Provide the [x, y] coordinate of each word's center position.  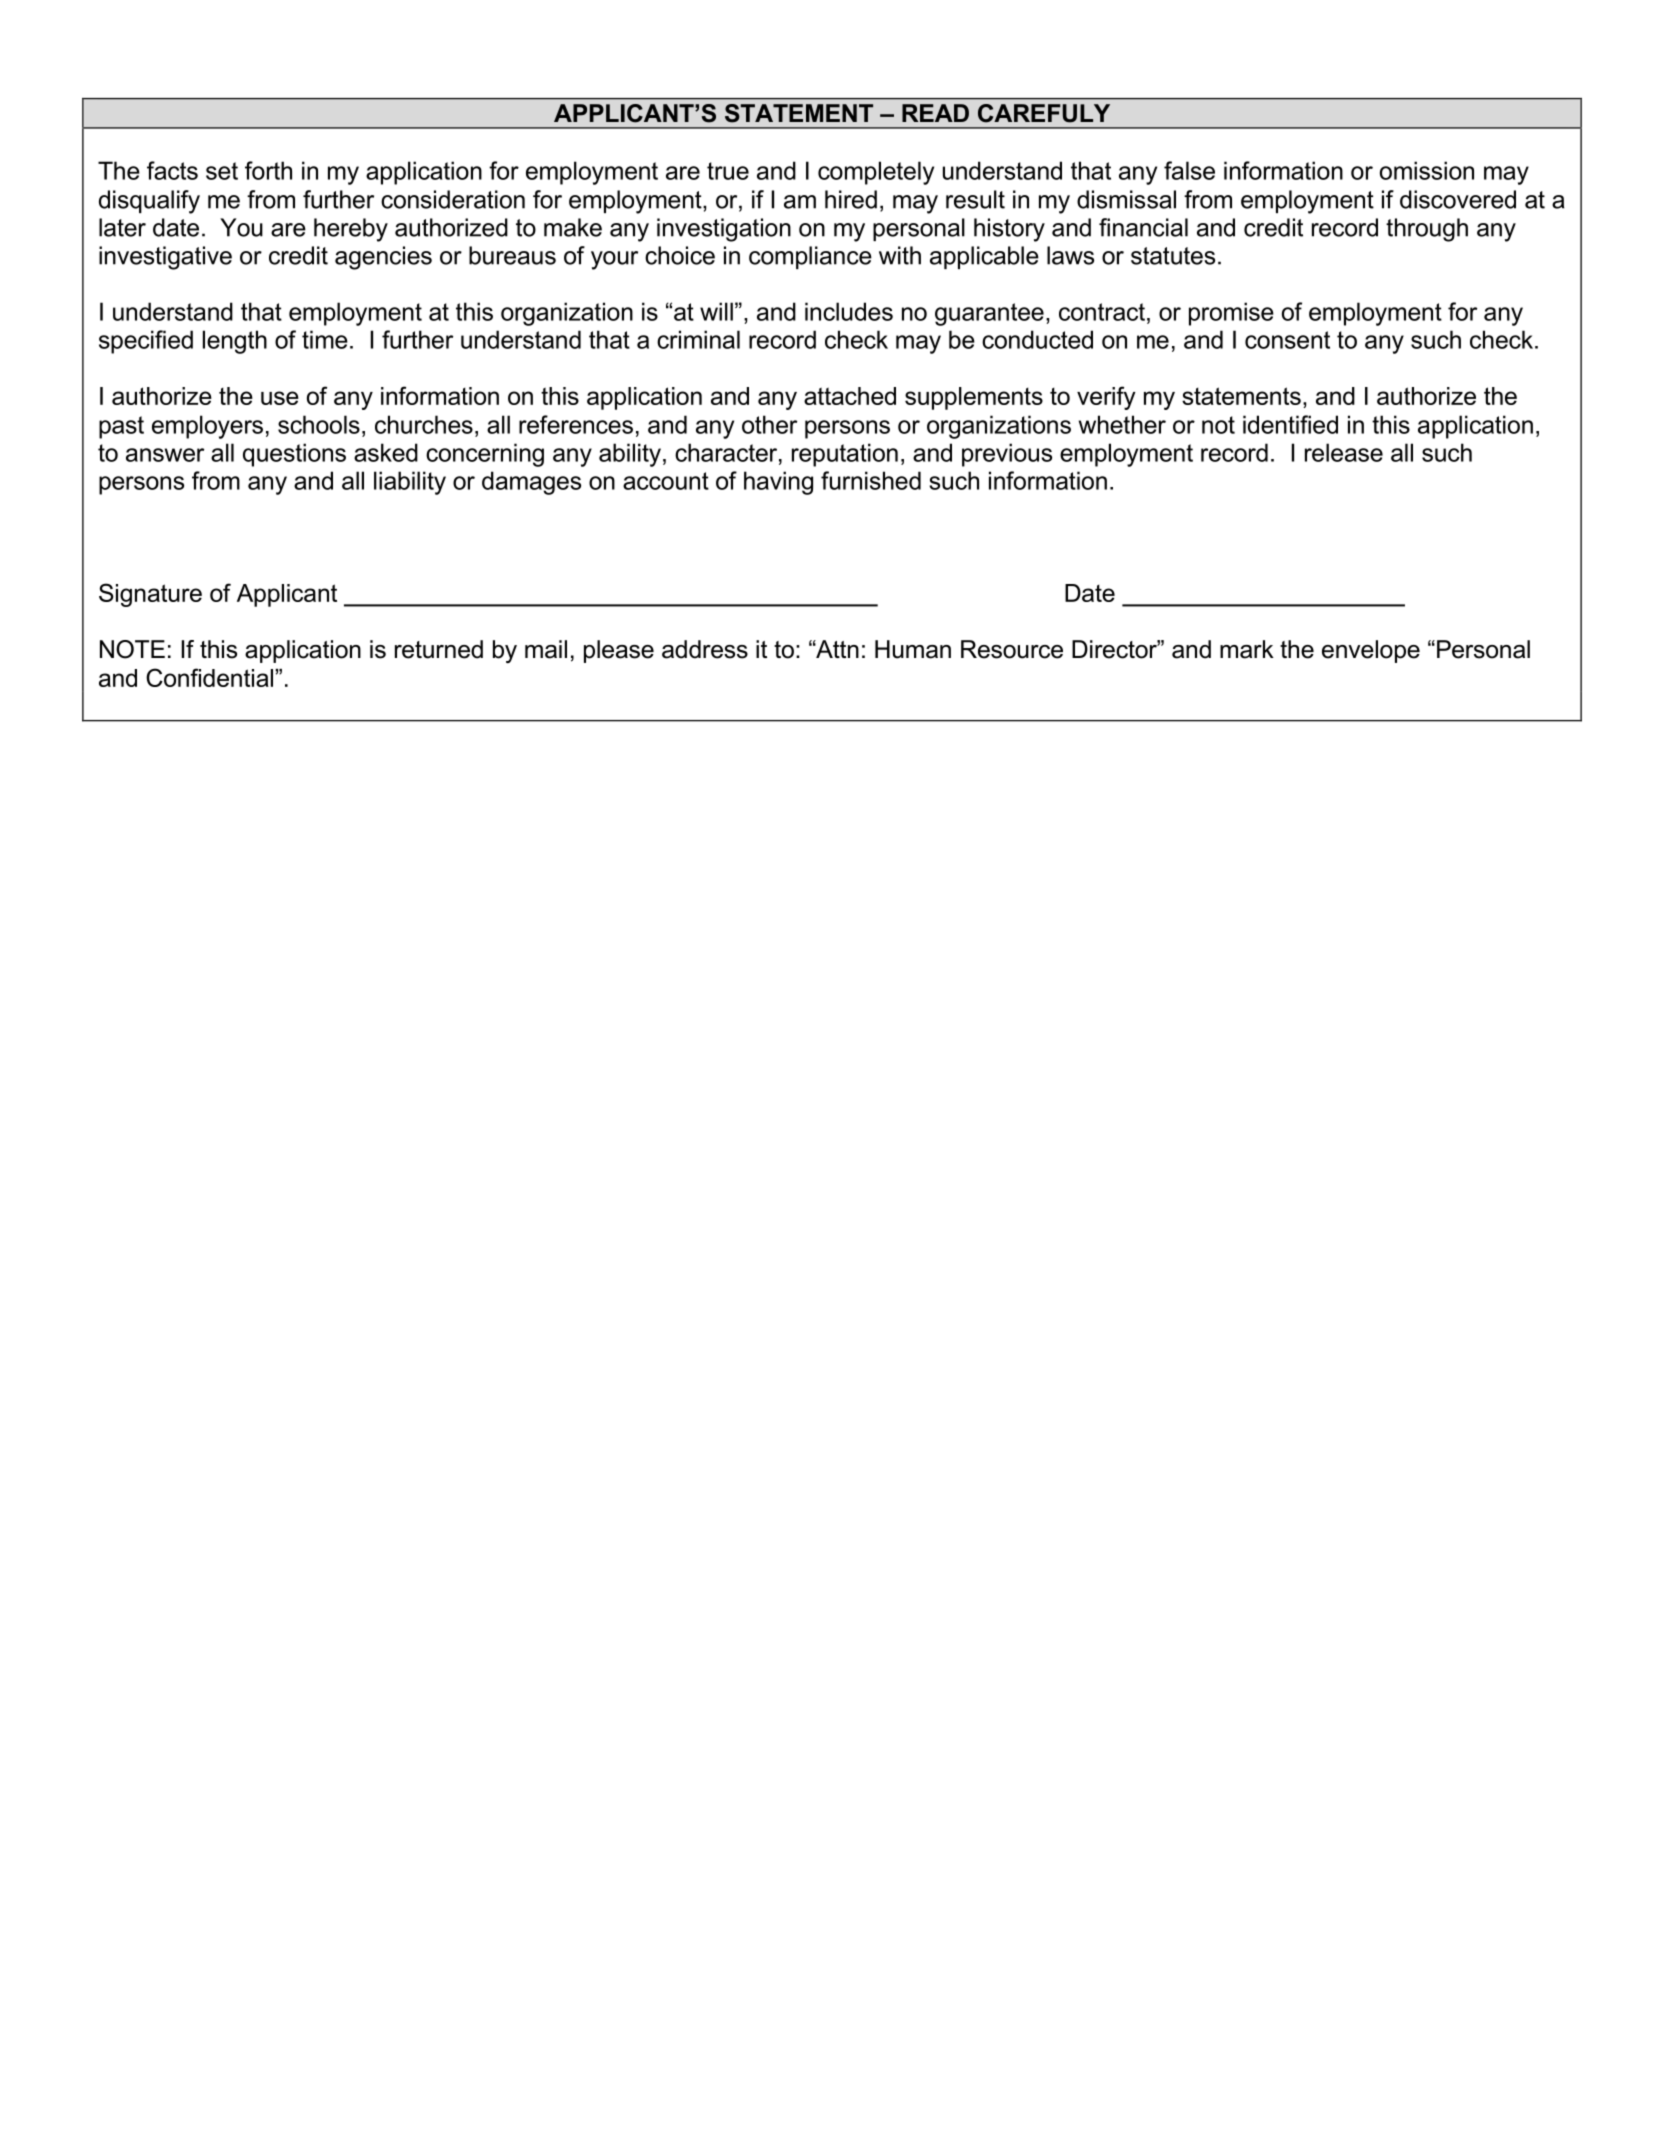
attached [850, 396]
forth [268, 170]
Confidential [209, 677]
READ [935, 113]
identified [1290, 424]
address [705, 649]
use [280, 398]
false [1189, 170]
